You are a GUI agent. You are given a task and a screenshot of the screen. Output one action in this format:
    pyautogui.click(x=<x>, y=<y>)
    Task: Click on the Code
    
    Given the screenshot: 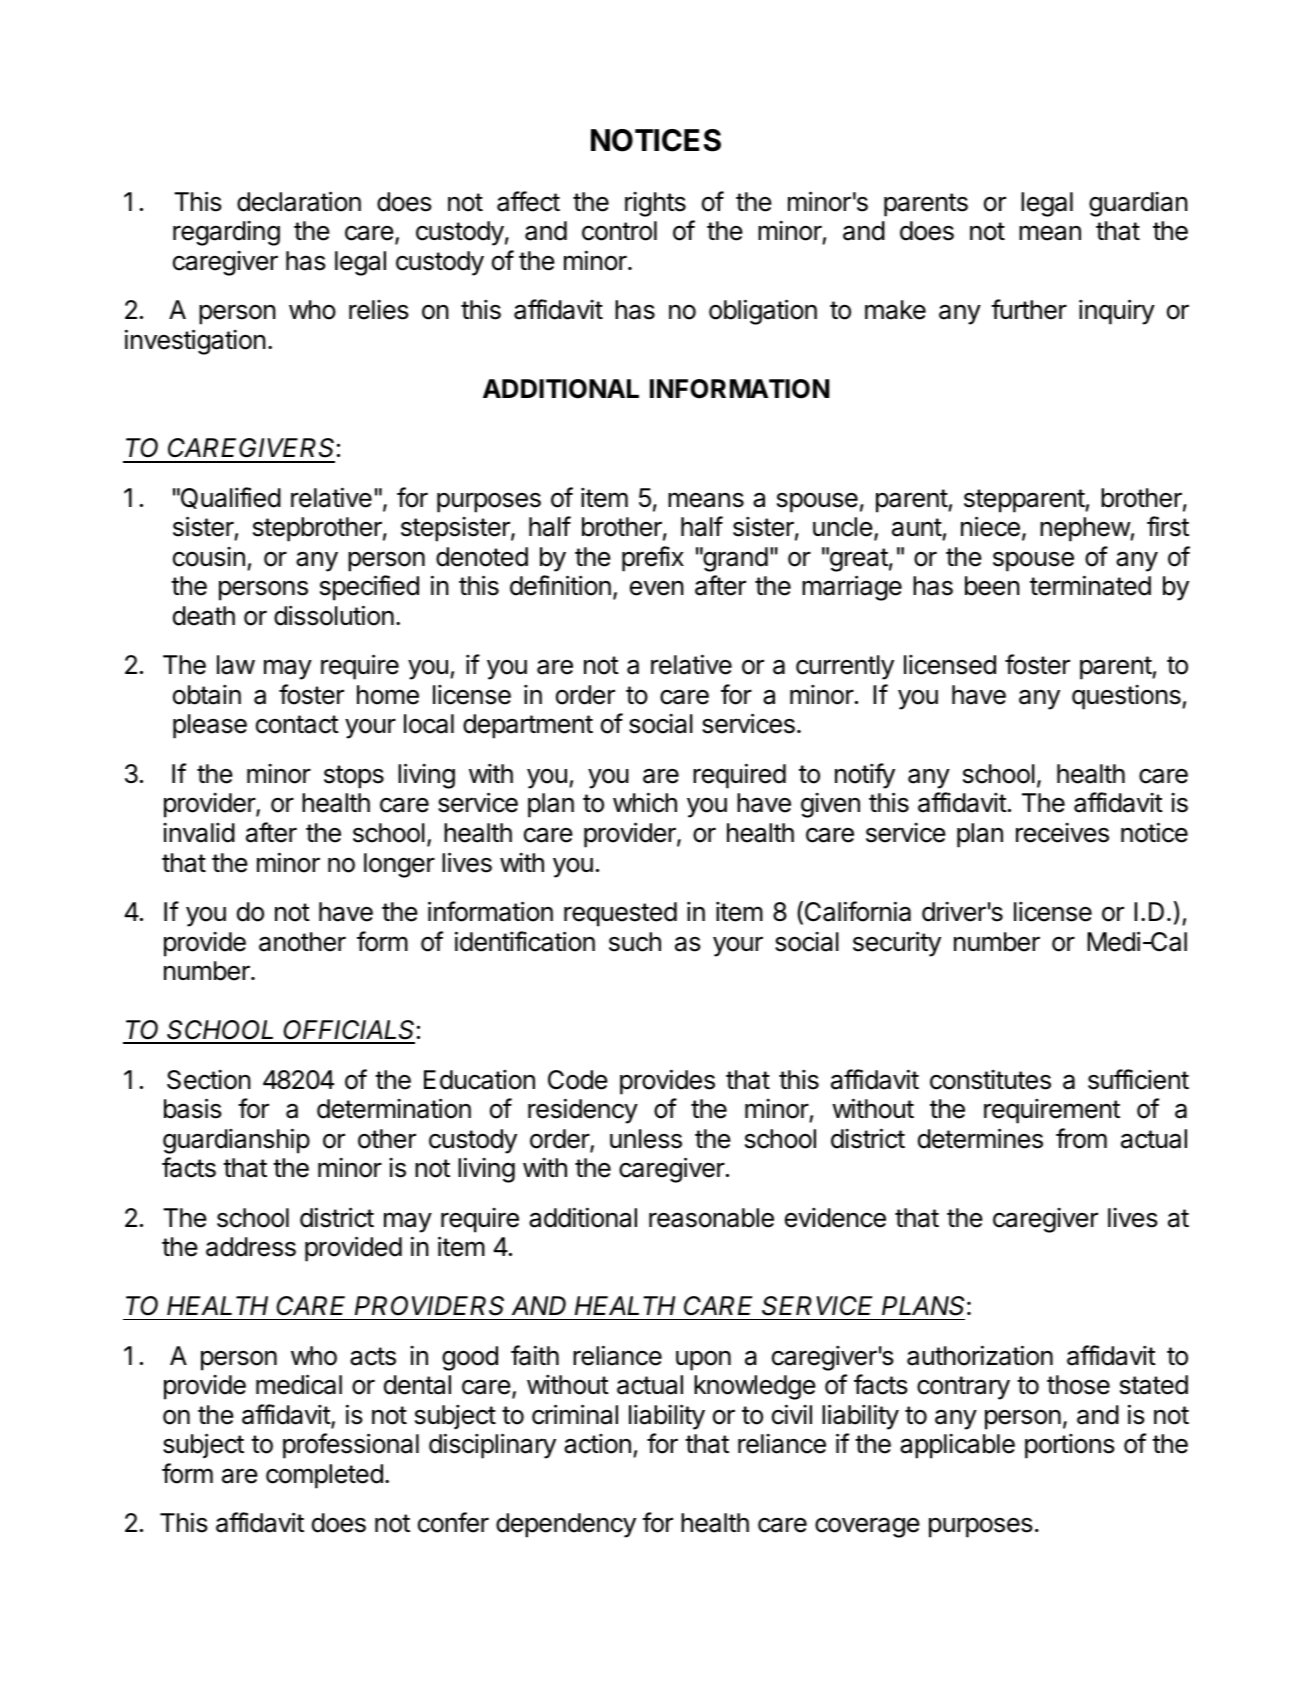 What is the action you would take?
    pyautogui.click(x=578, y=1080)
